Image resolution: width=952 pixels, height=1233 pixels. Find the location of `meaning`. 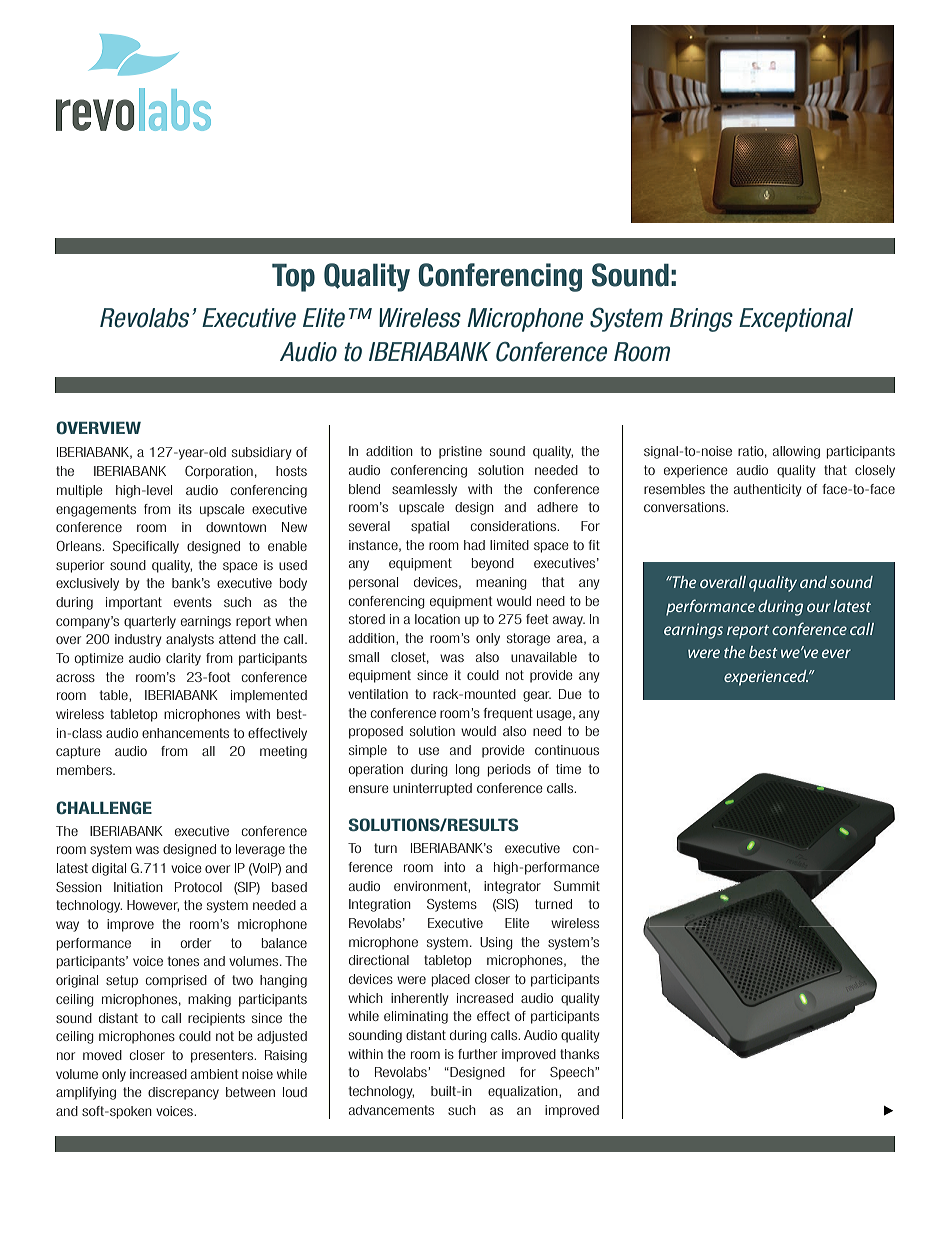

meaning is located at coordinates (501, 583).
